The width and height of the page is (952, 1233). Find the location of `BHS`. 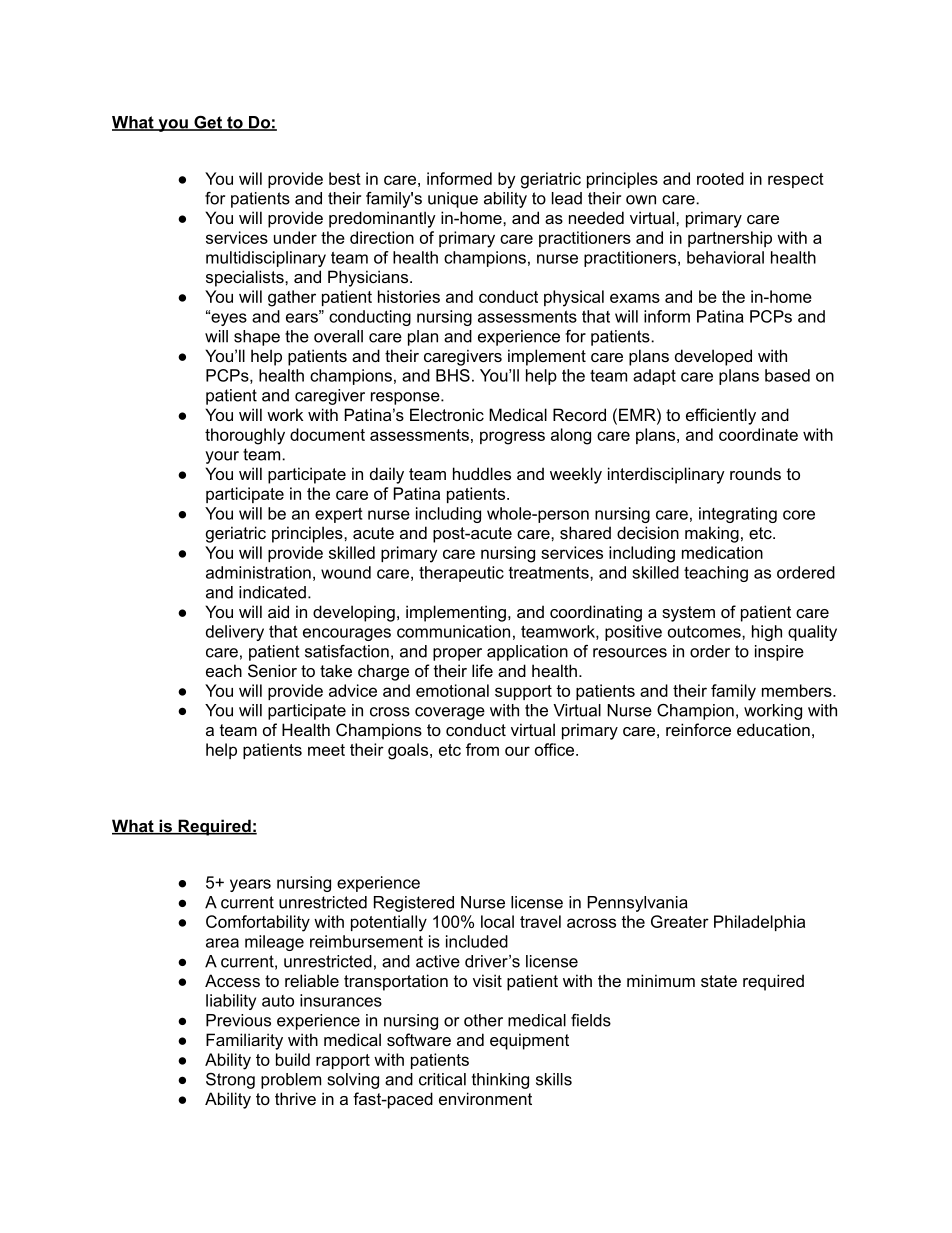

BHS is located at coordinates (453, 375).
